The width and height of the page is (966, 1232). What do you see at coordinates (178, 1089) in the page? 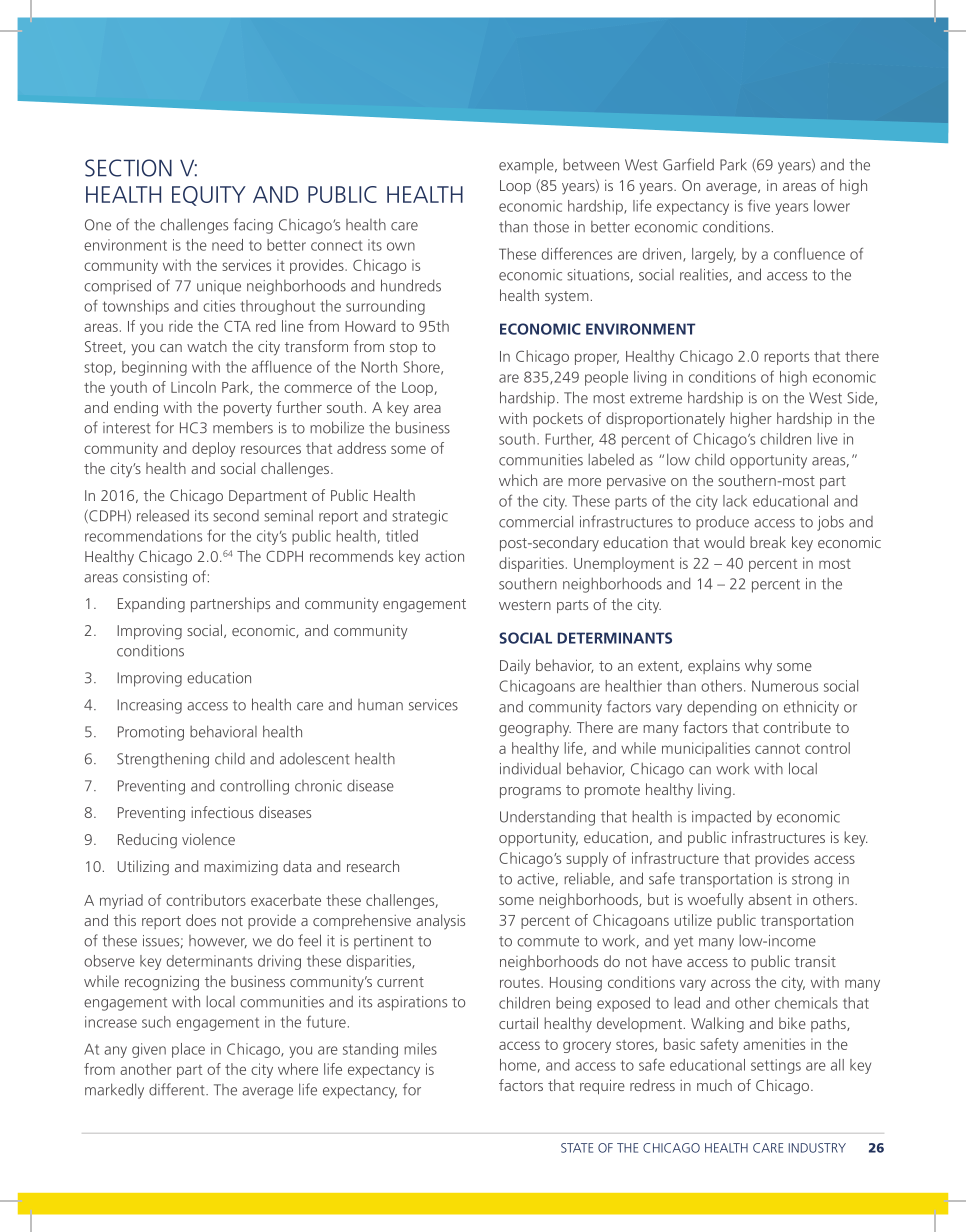
I see `different` at bounding box center [178, 1089].
